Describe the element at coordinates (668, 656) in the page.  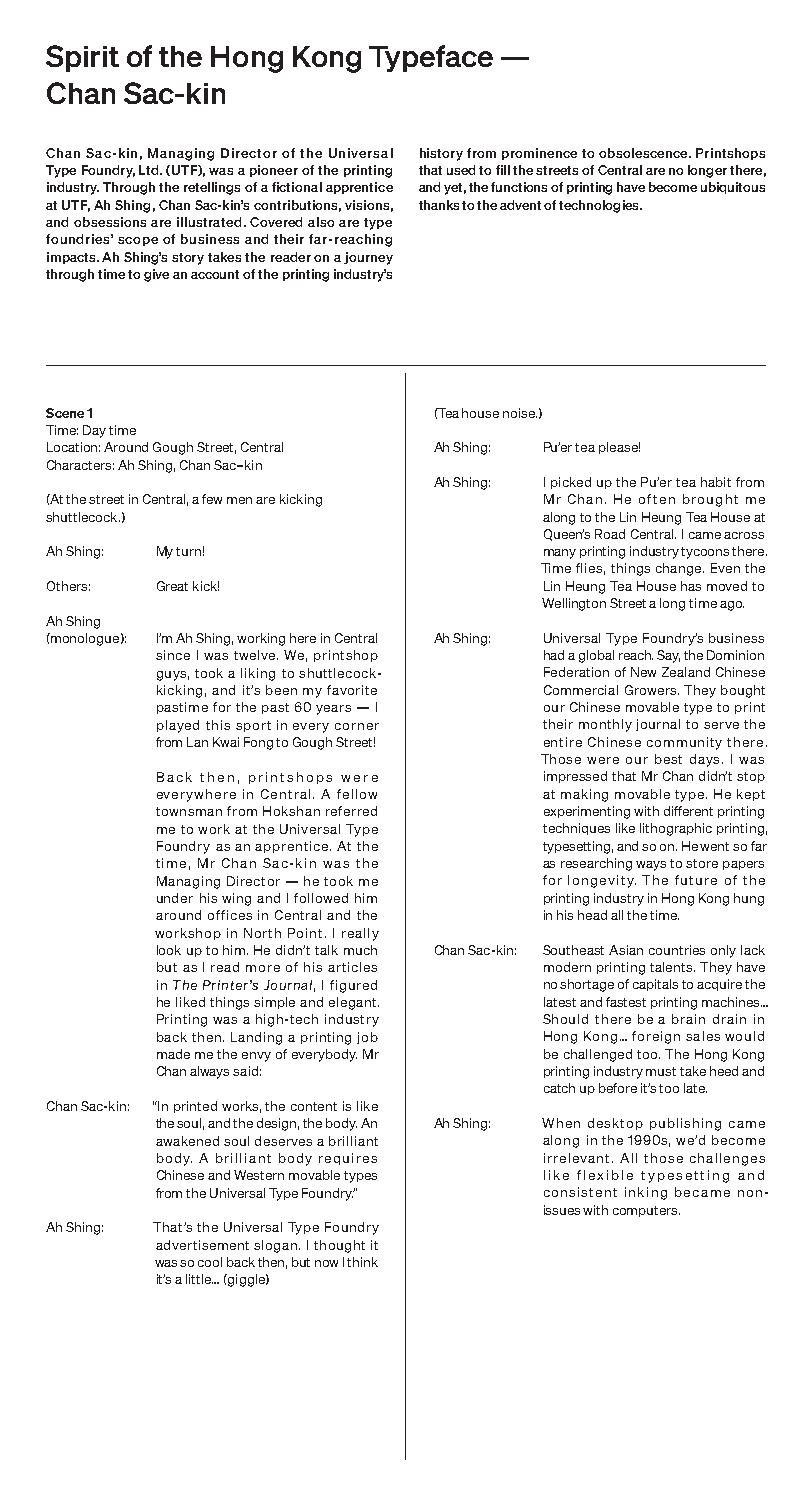
I see `Say` at that location.
